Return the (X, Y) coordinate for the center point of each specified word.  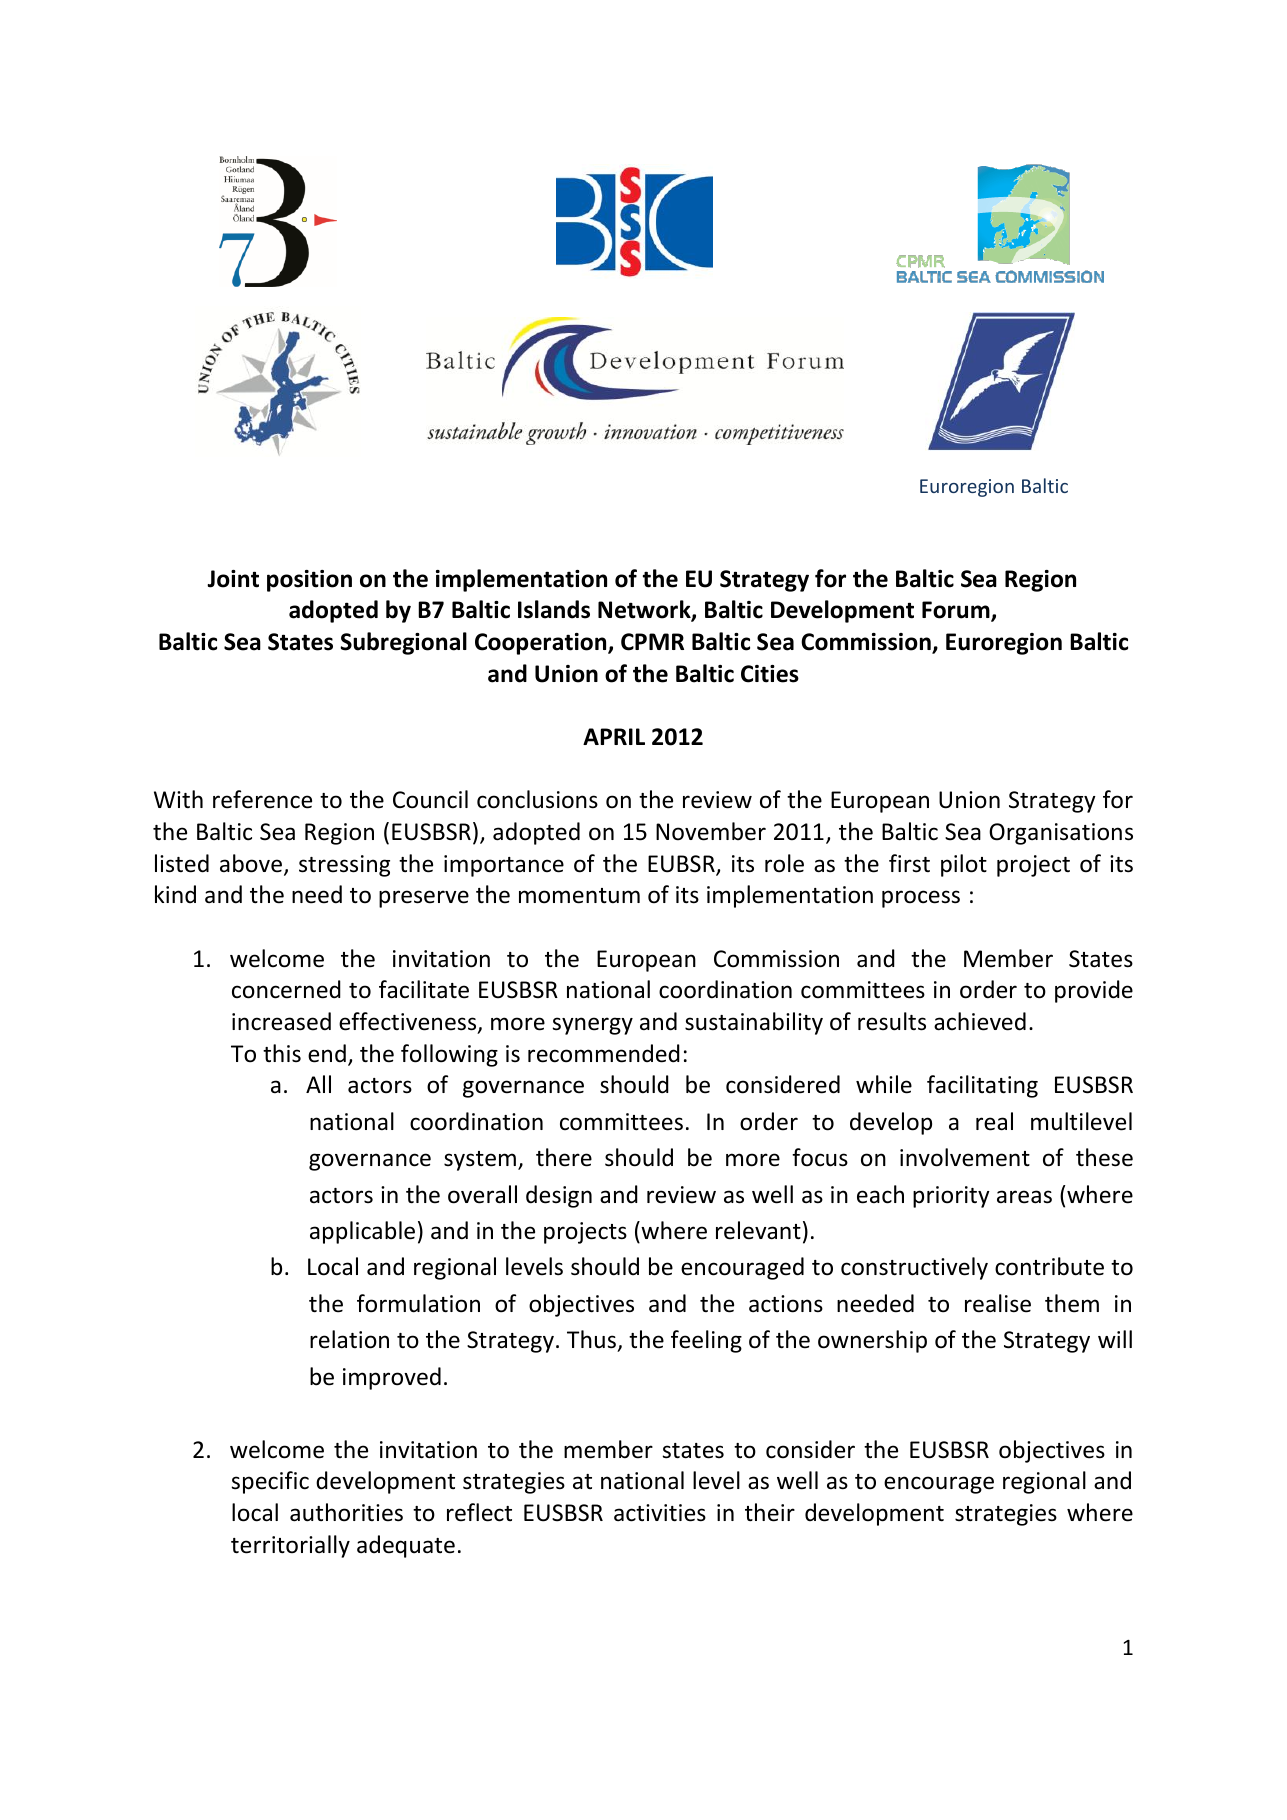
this (282, 1053)
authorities (346, 1512)
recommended (604, 1053)
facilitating (982, 1086)
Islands (554, 609)
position (309, 581)
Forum (957, 611)
